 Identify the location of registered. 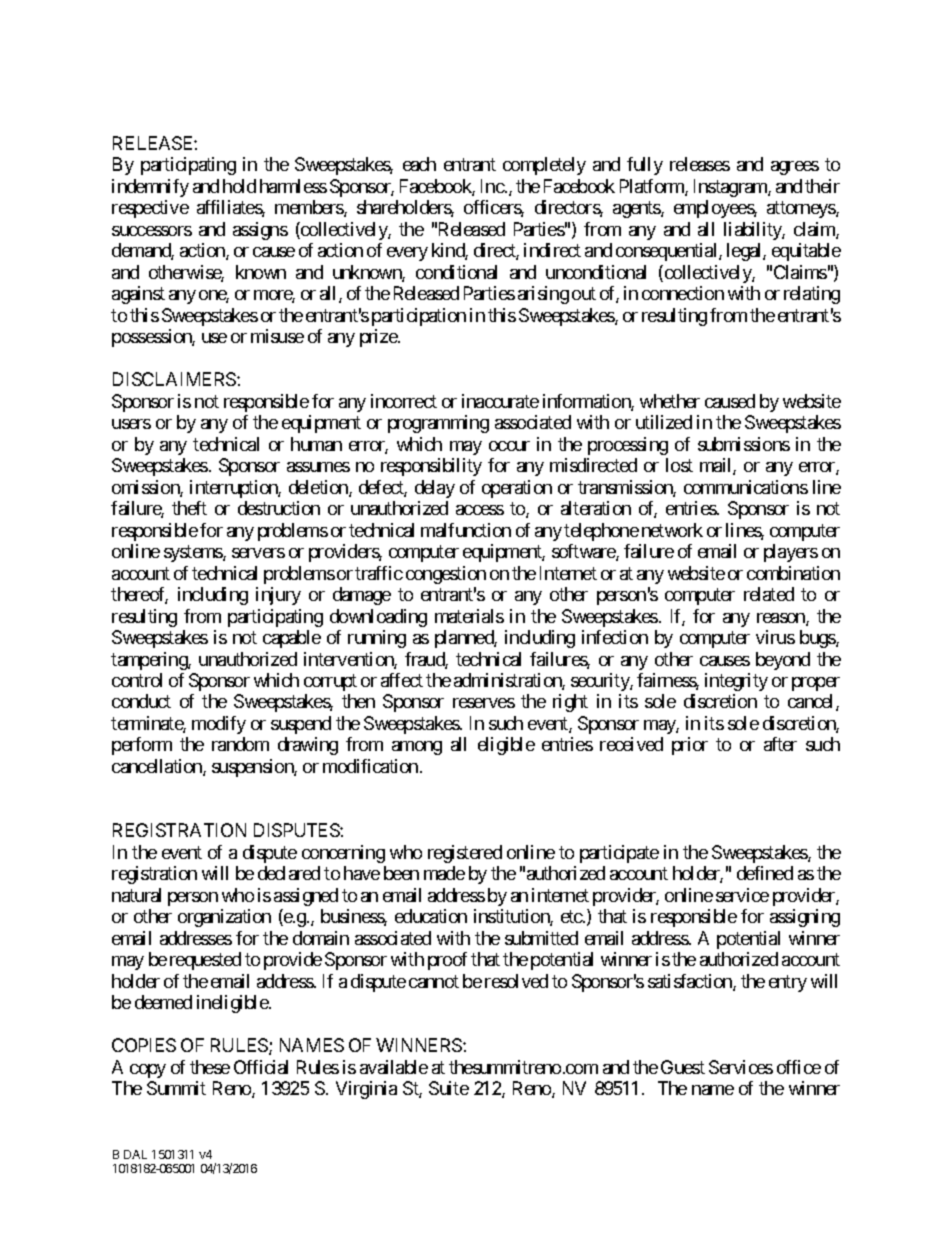
(465, 854).
